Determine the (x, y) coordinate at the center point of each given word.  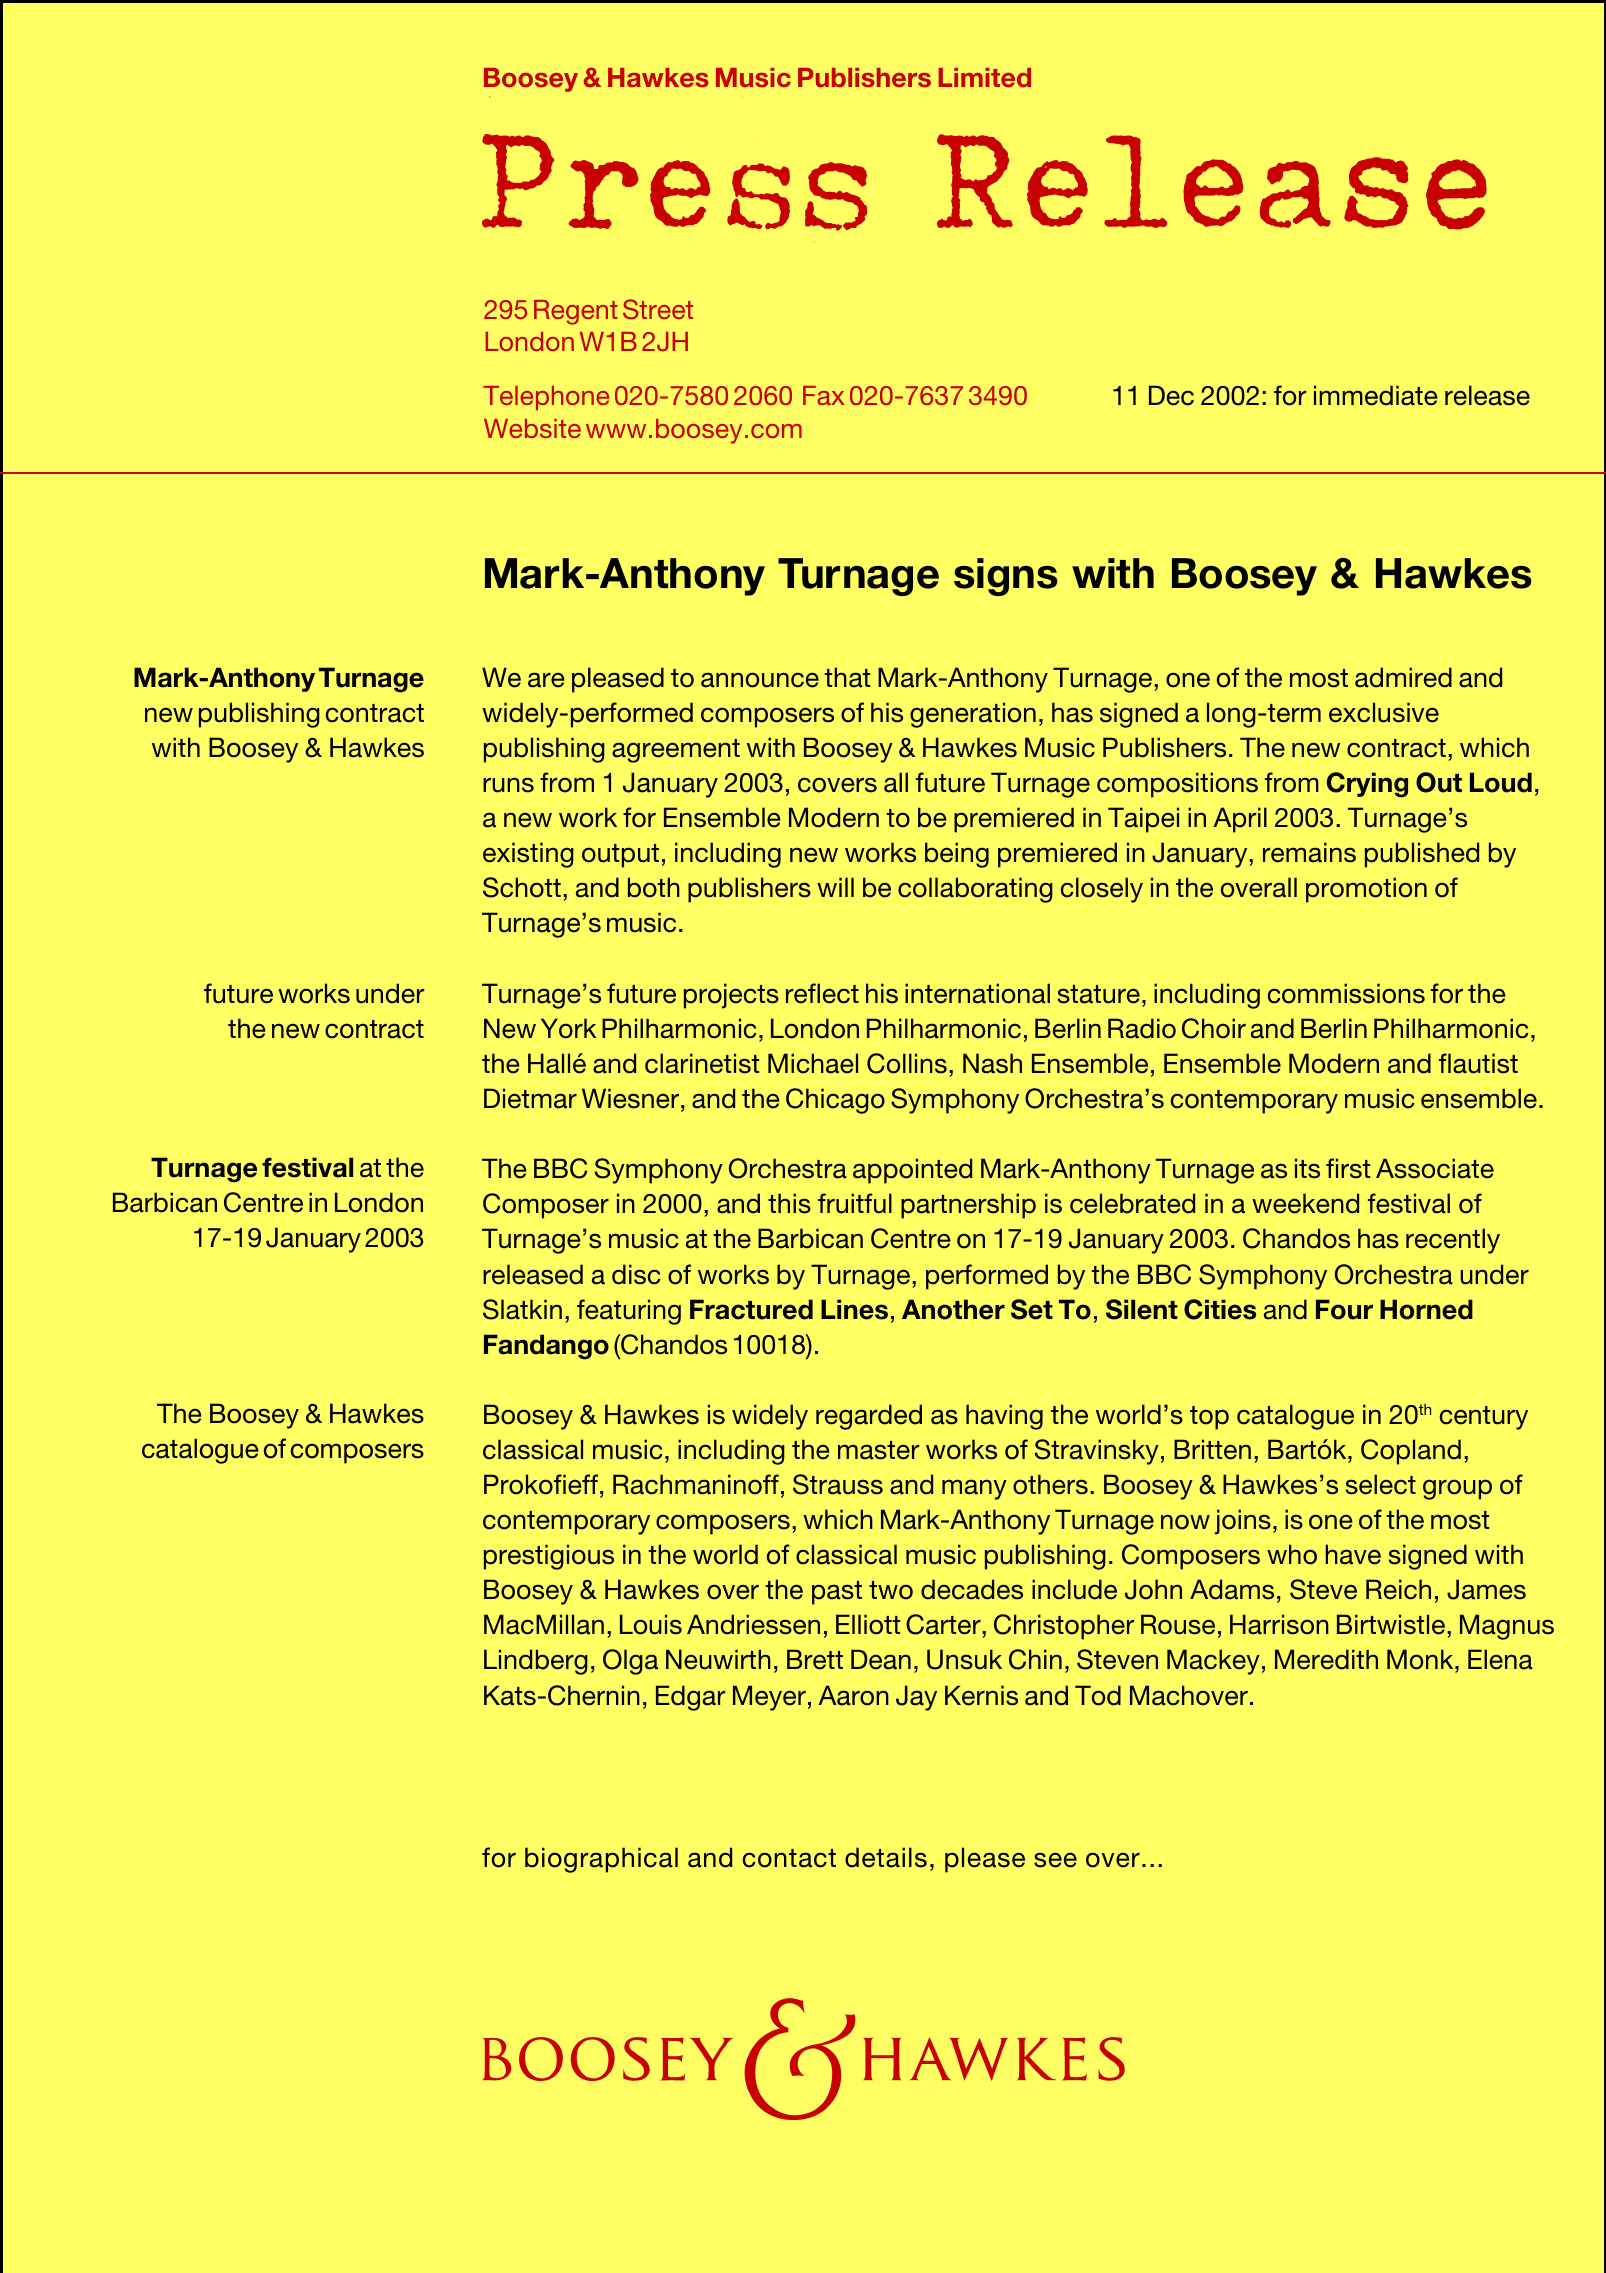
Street (658, 309)
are (546, 680)
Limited (984, 77)
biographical (601, 1860)
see (1055, 1860)
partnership (968, 1206)
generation (973, 715)
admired (1403, 677)
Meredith (1326, 1659)
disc (636, 1274)
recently (1453, 1241)
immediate (1375, 395)
